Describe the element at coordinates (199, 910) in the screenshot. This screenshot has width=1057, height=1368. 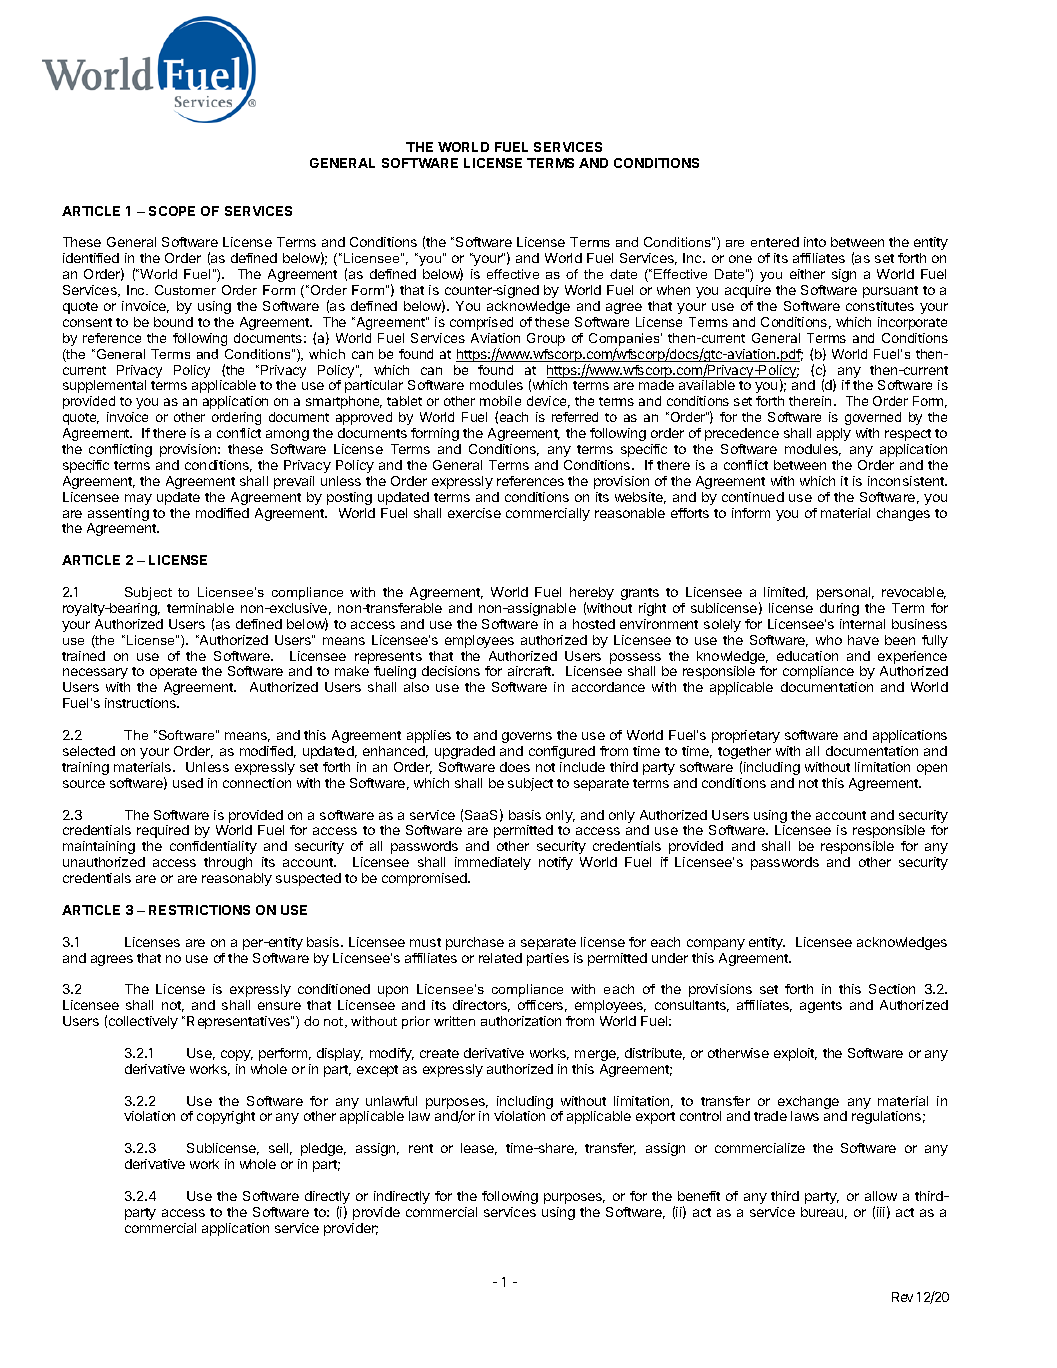
I see `RESTRICTIONS` at that location.
